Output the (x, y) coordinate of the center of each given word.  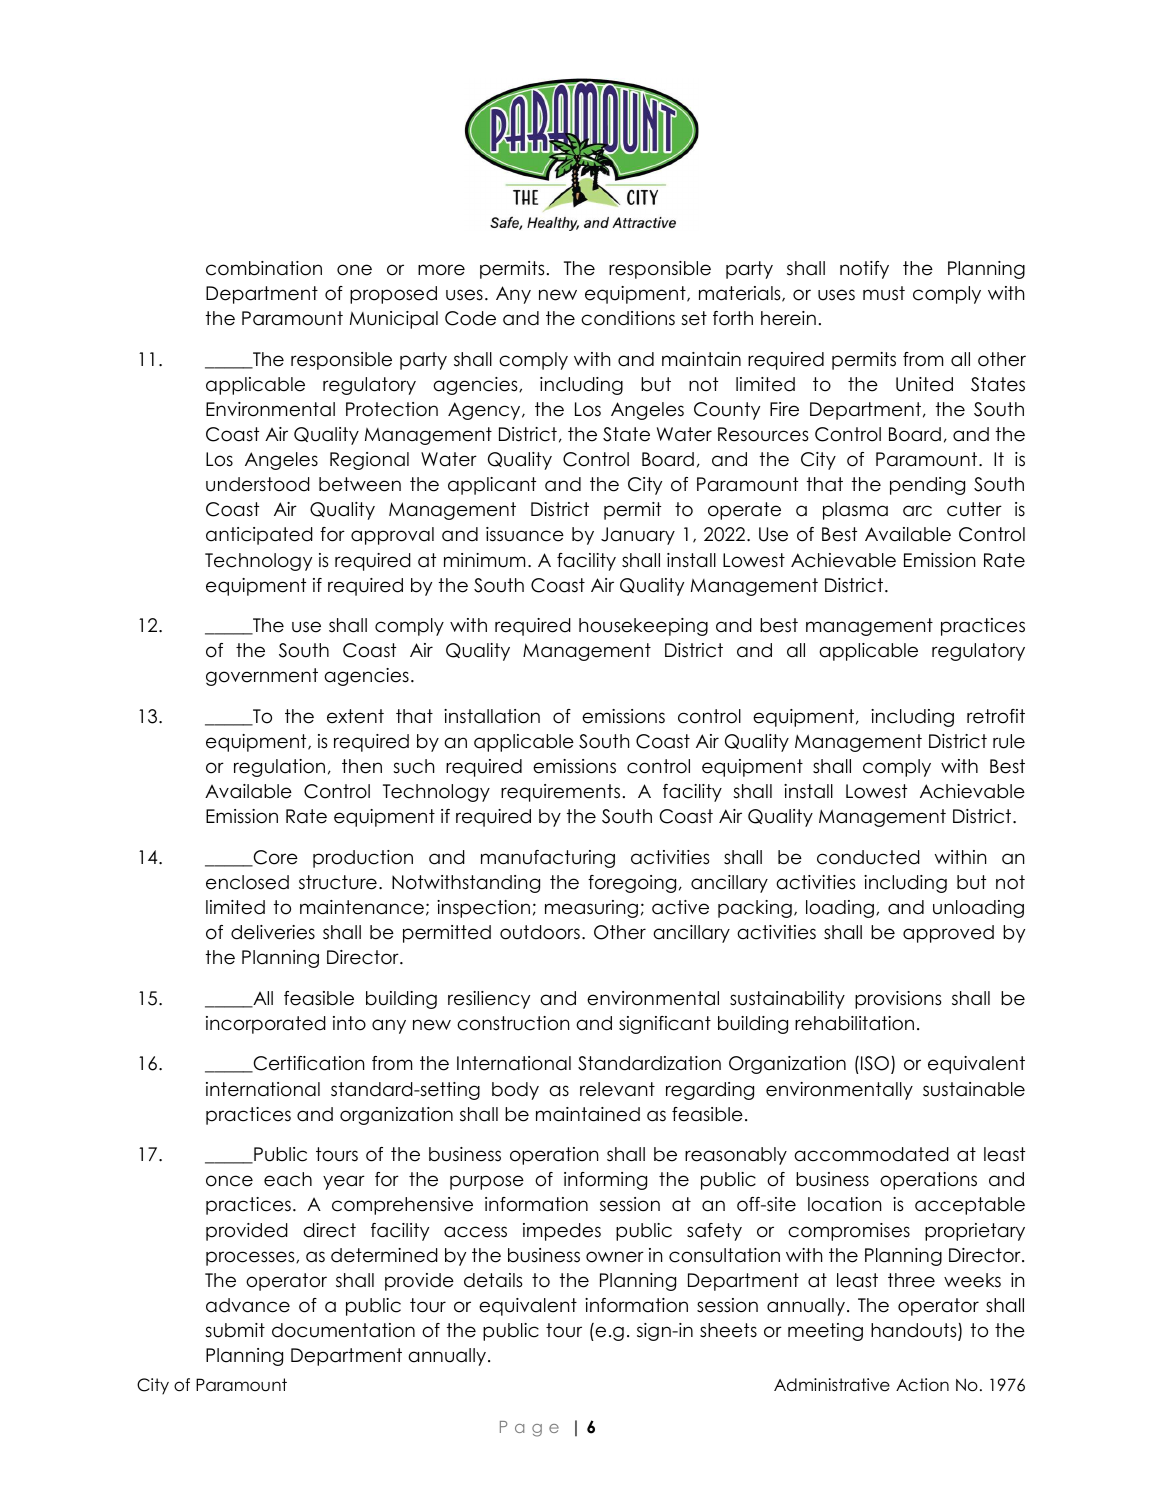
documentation (343, 1330)
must (884, 293)
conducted (868, 857)
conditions (628, 318)
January (638, 536)
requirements (560, 793)
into (349, 1023)
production (363, 859)
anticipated (259, 536)
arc (917, 511)
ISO (875, 1063)
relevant (617, 1089)
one (354, 270)
